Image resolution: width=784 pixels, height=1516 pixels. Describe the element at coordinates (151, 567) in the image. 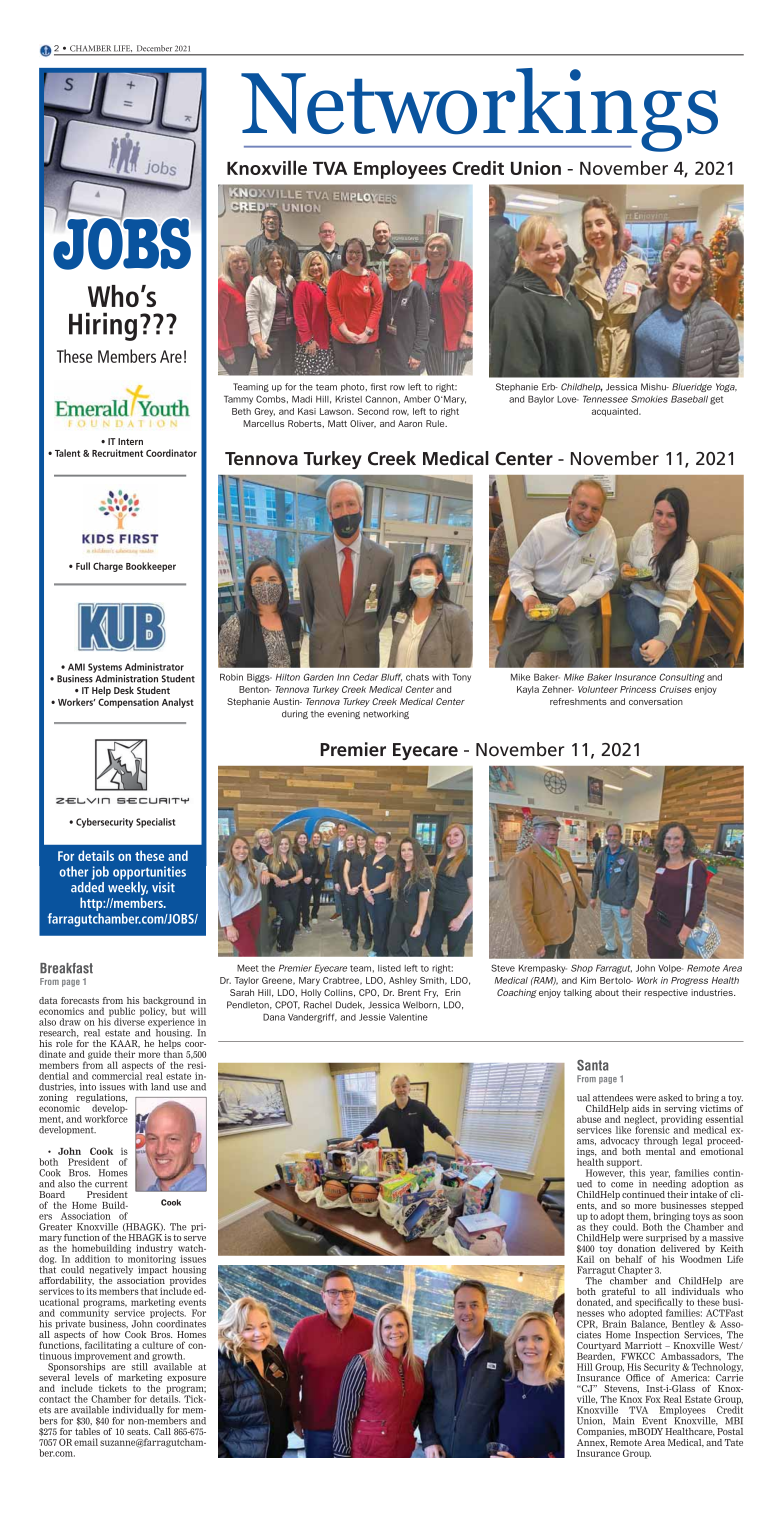

I see `Bookkeeper` at that location.
